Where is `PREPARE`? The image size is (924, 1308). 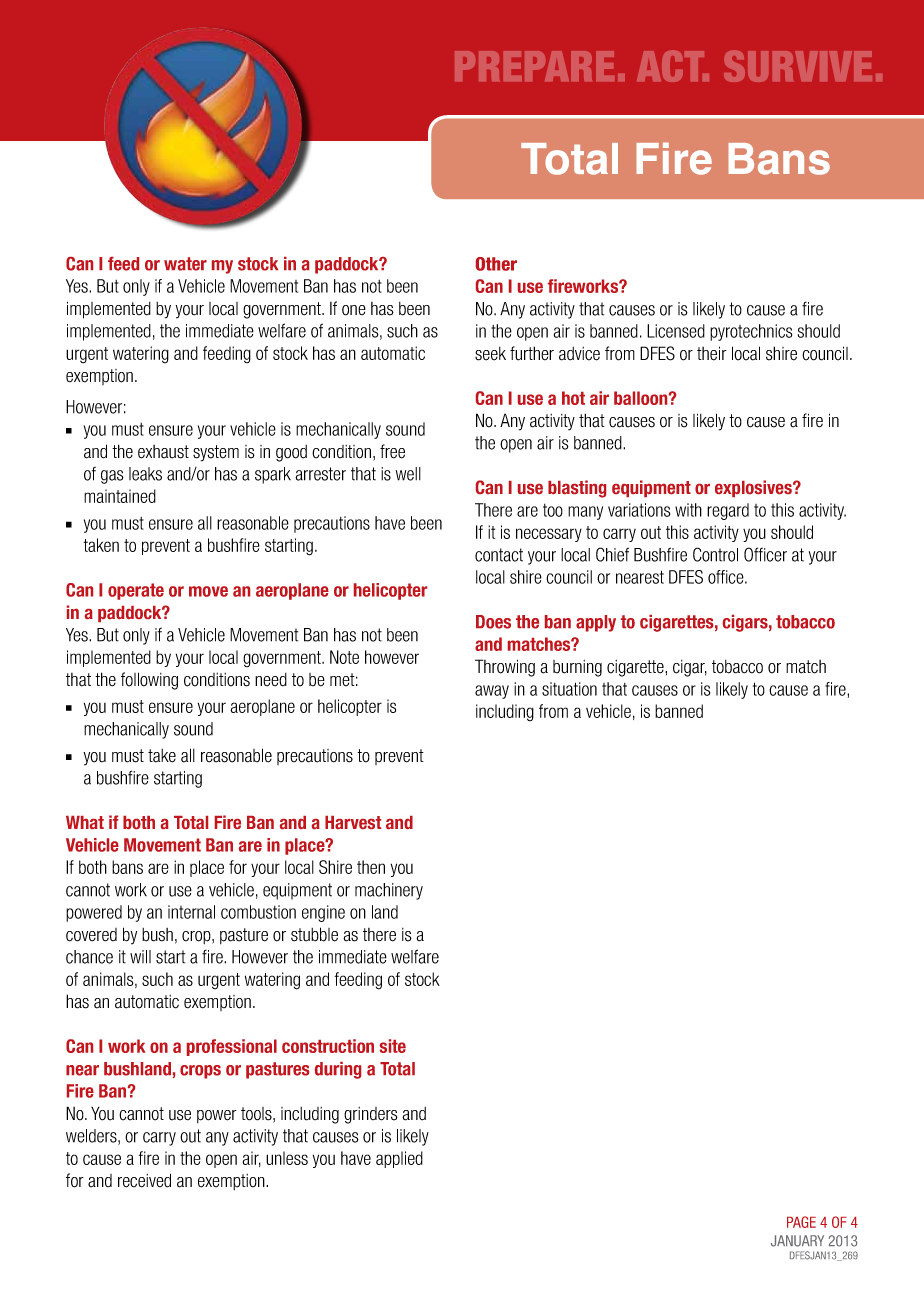 PREPARE is located at coordinates (534, 66).
